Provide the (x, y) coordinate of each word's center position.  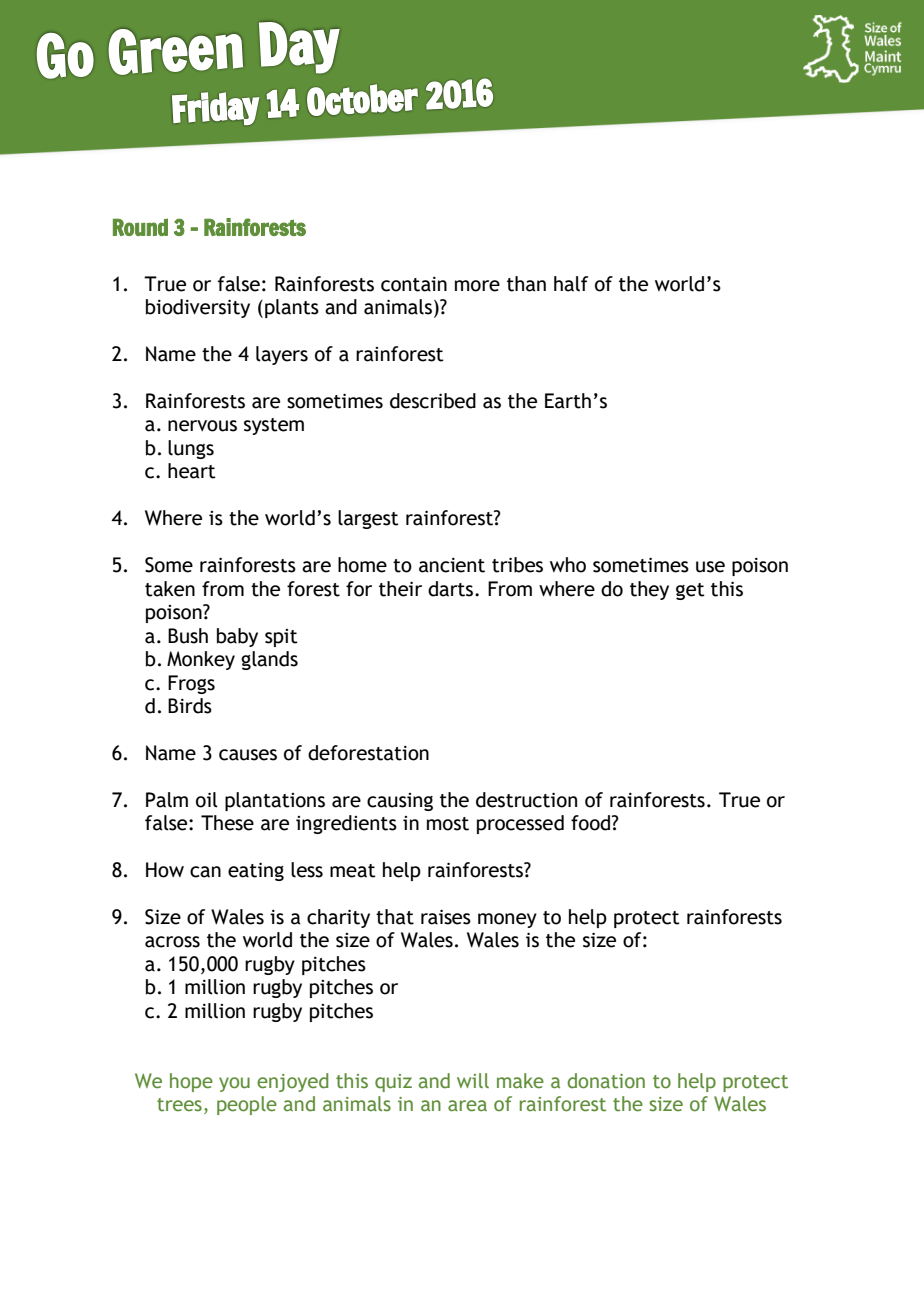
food (592, 823)
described (433, 401)
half (571, 284)
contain (414, 284)
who (568, 565)
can (205, 872)
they (649, 590)
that (395, 917)
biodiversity (198, 308)
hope (191, 1082)
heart (192, 471)
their (400, 589)
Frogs (191, 684)
